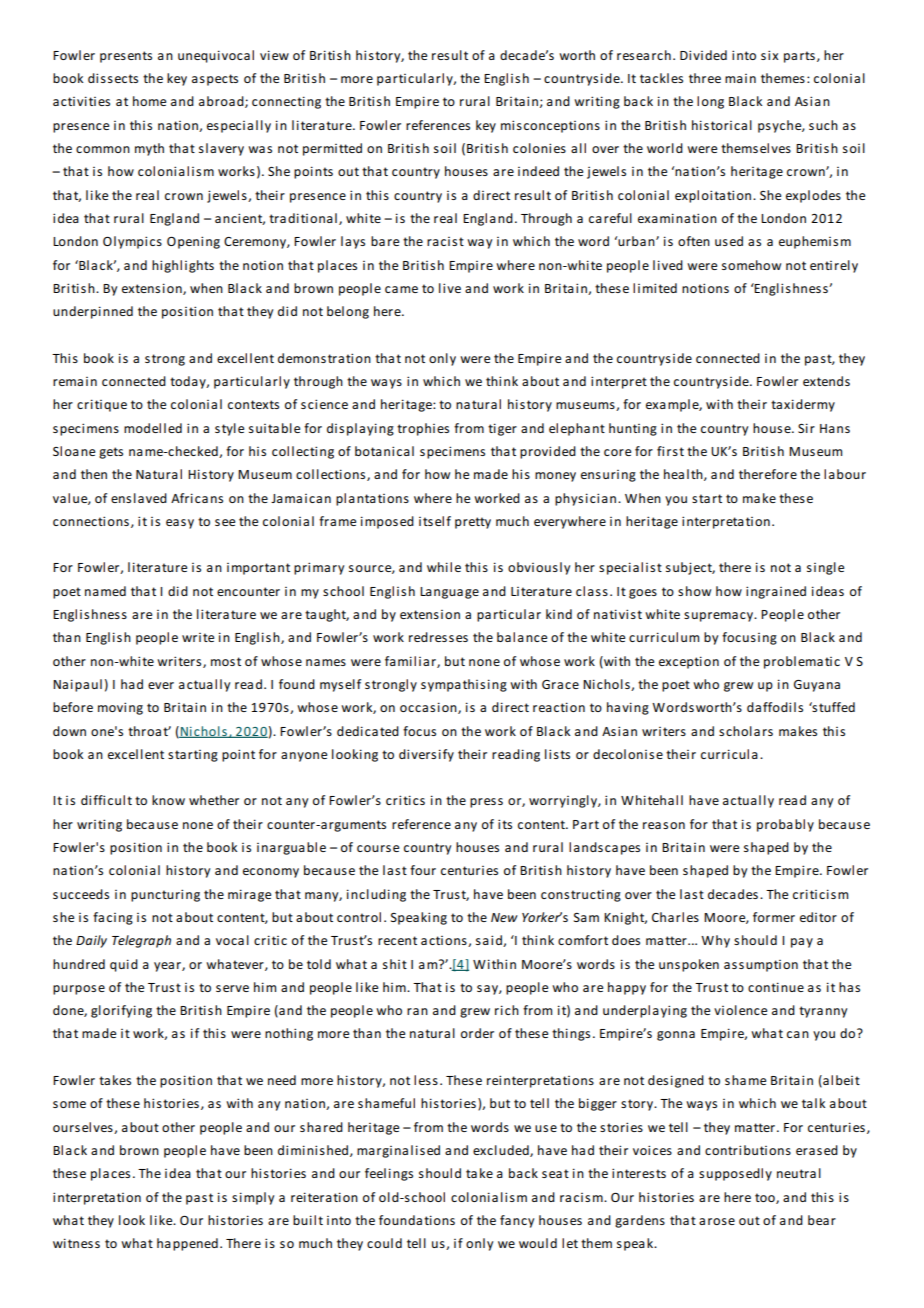 This screenshot has width=924, height=1308. Describe the element at coordinates (550, 126) in the screenshot. I see `misconceptions` at that location.
